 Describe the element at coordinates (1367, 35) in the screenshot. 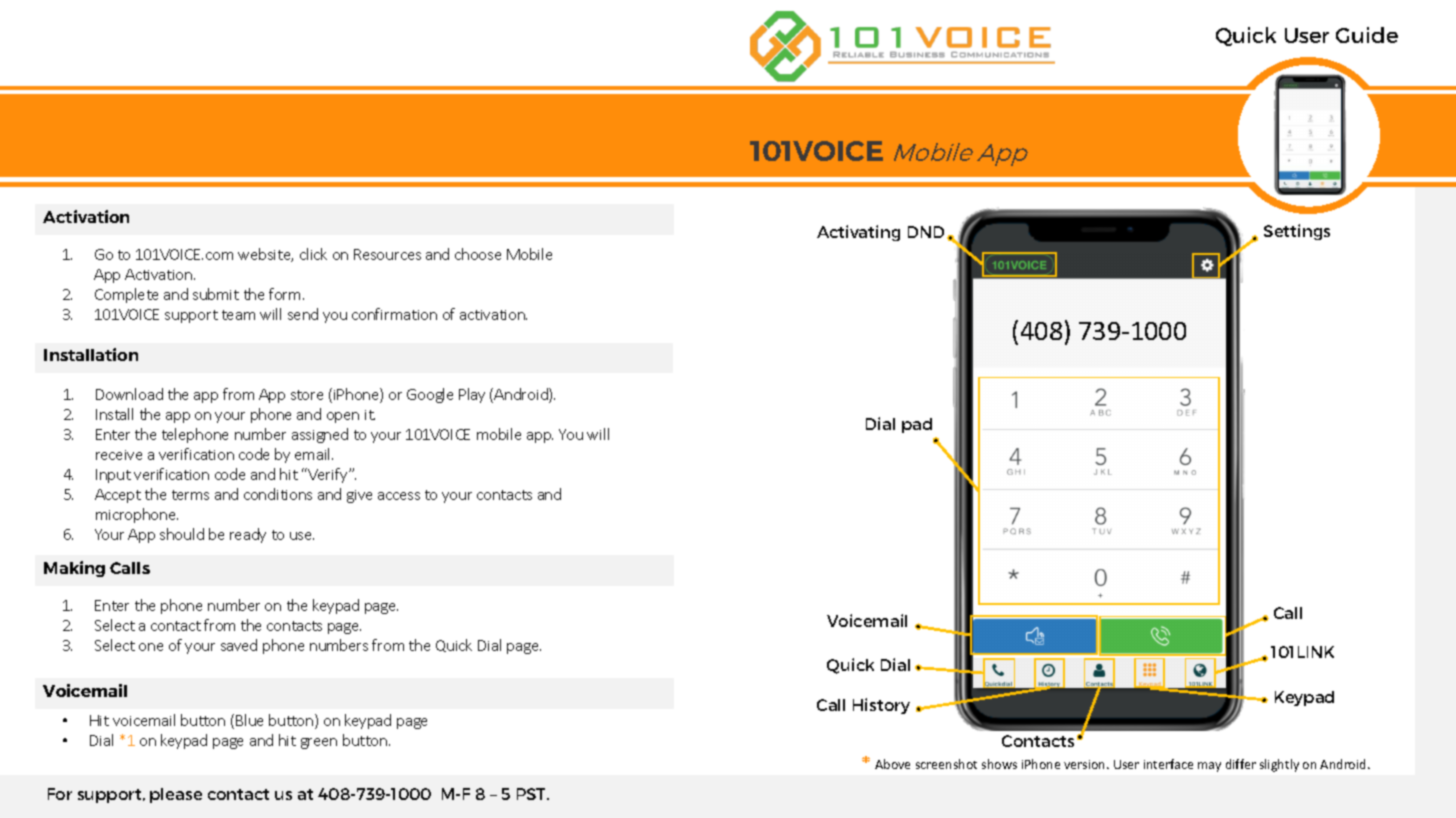

I see `Guide` at that location.
